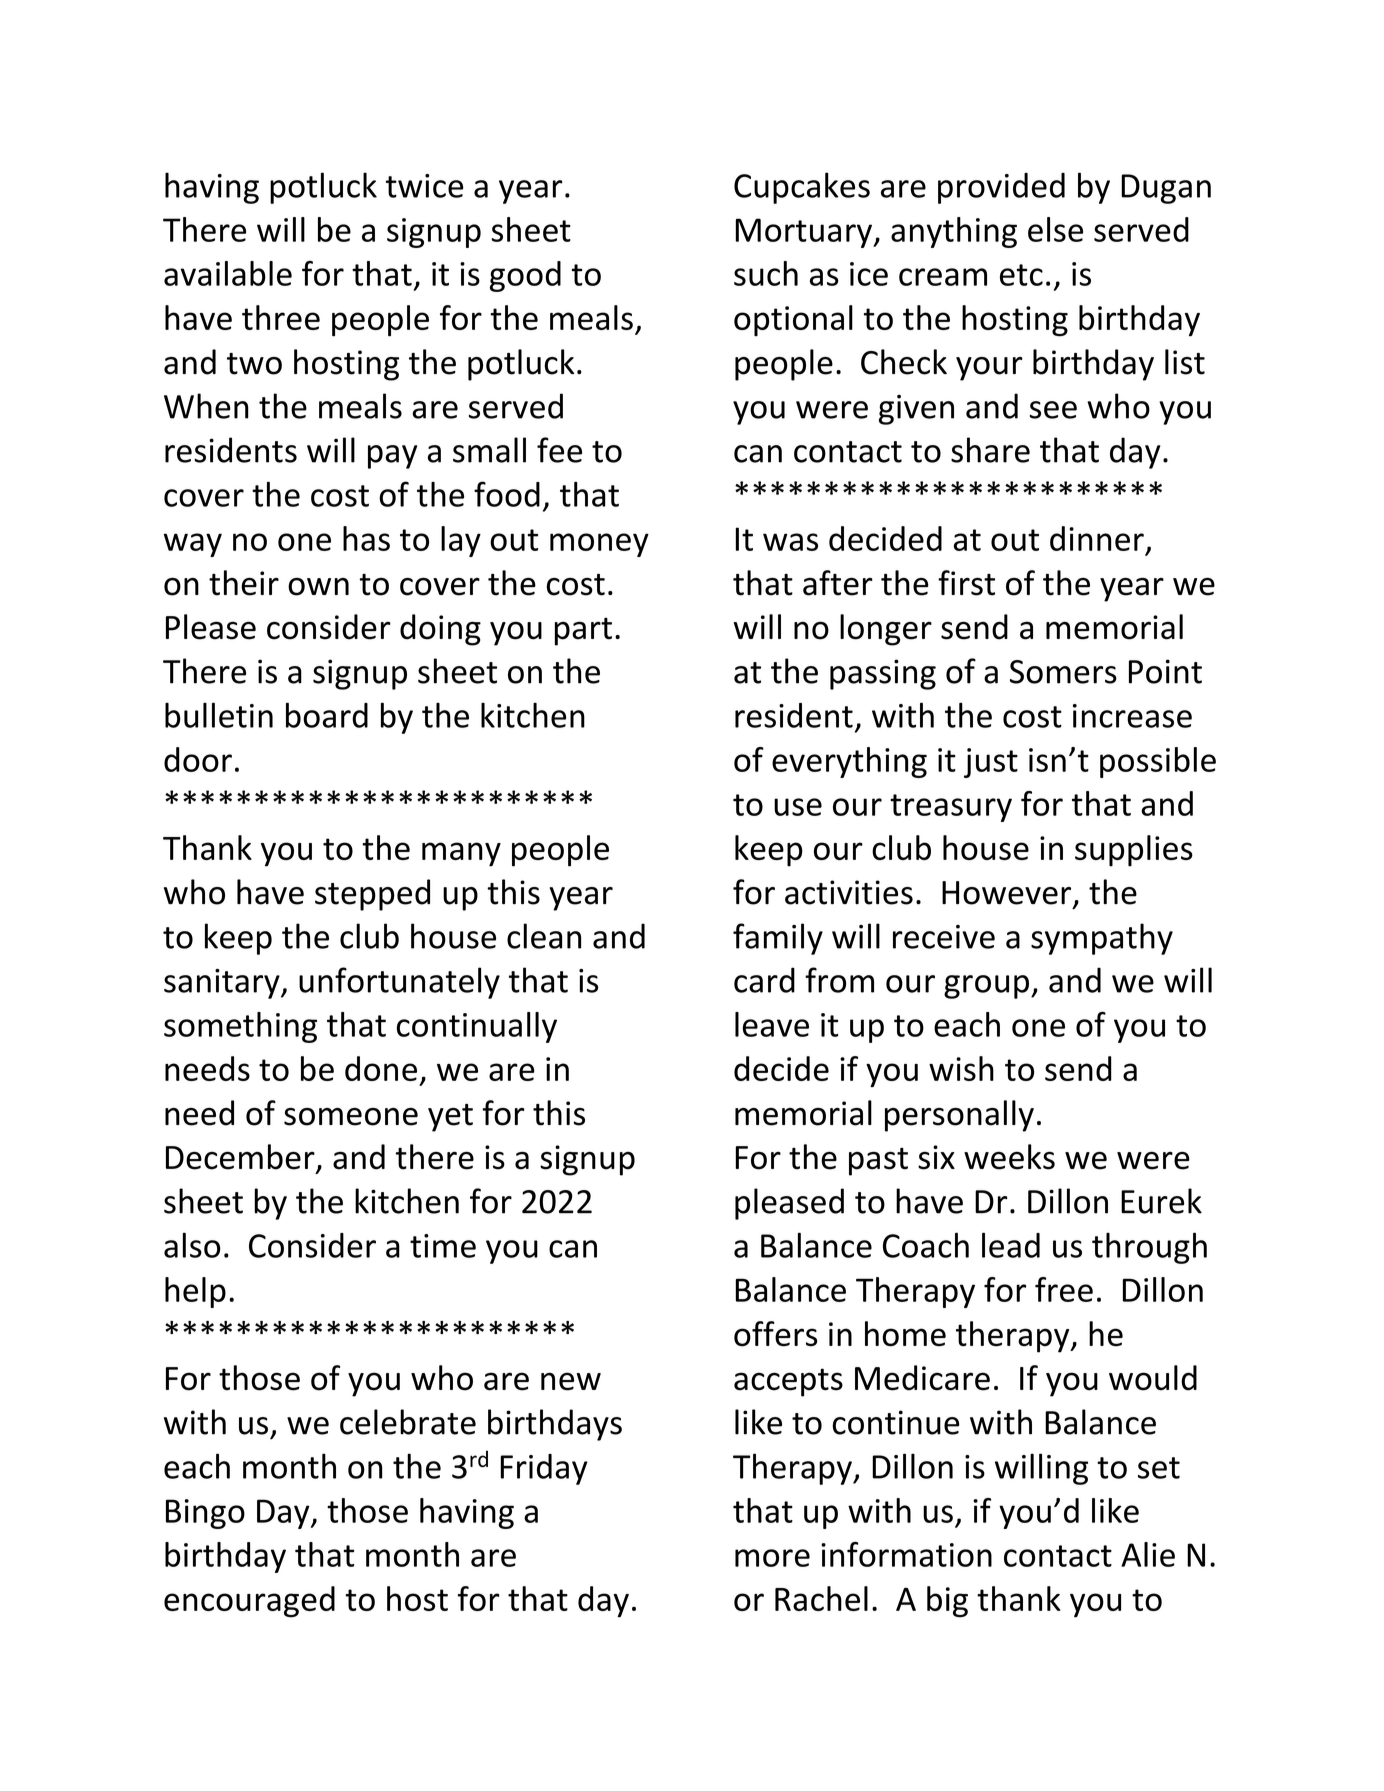 Image resolution: width=1384 pixels, height=1791 pixels. I want to click on part, so click(583, 631).
